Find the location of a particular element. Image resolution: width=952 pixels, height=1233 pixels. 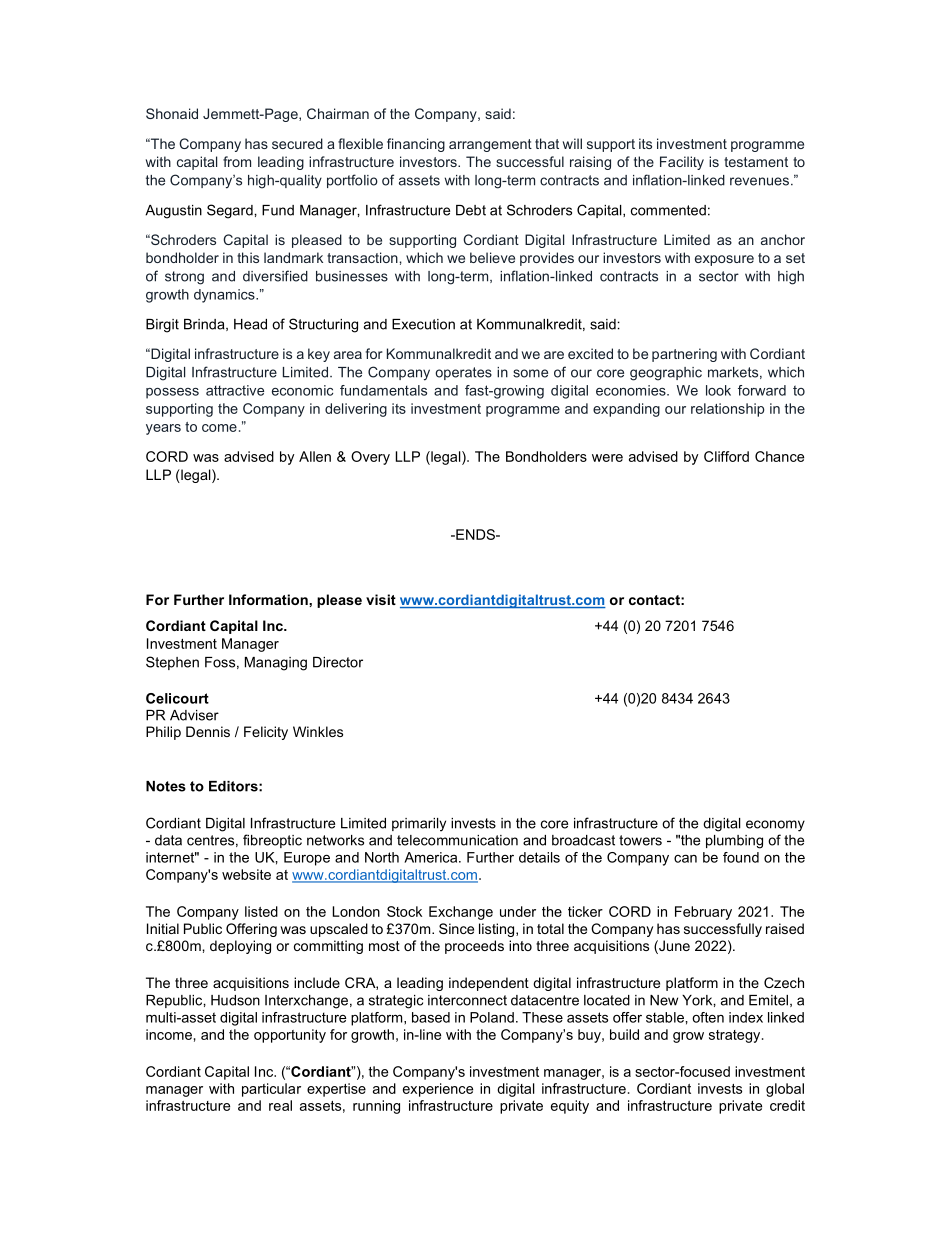

experience is located at coordinates (438, 1090).
